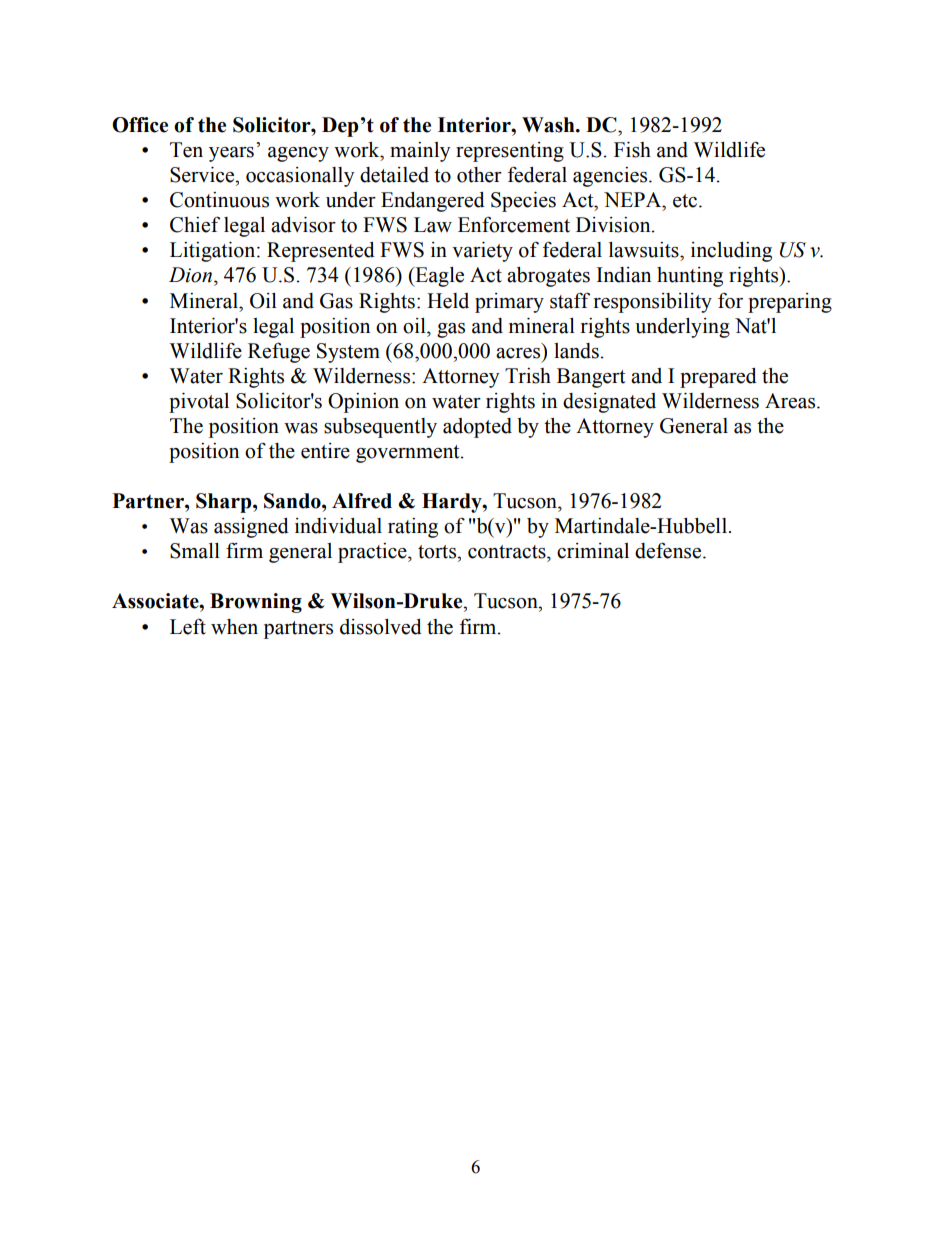  What do you see at coordinates (718, 378) in the image?
I see `prepared` at bounding box center [718, 378].
